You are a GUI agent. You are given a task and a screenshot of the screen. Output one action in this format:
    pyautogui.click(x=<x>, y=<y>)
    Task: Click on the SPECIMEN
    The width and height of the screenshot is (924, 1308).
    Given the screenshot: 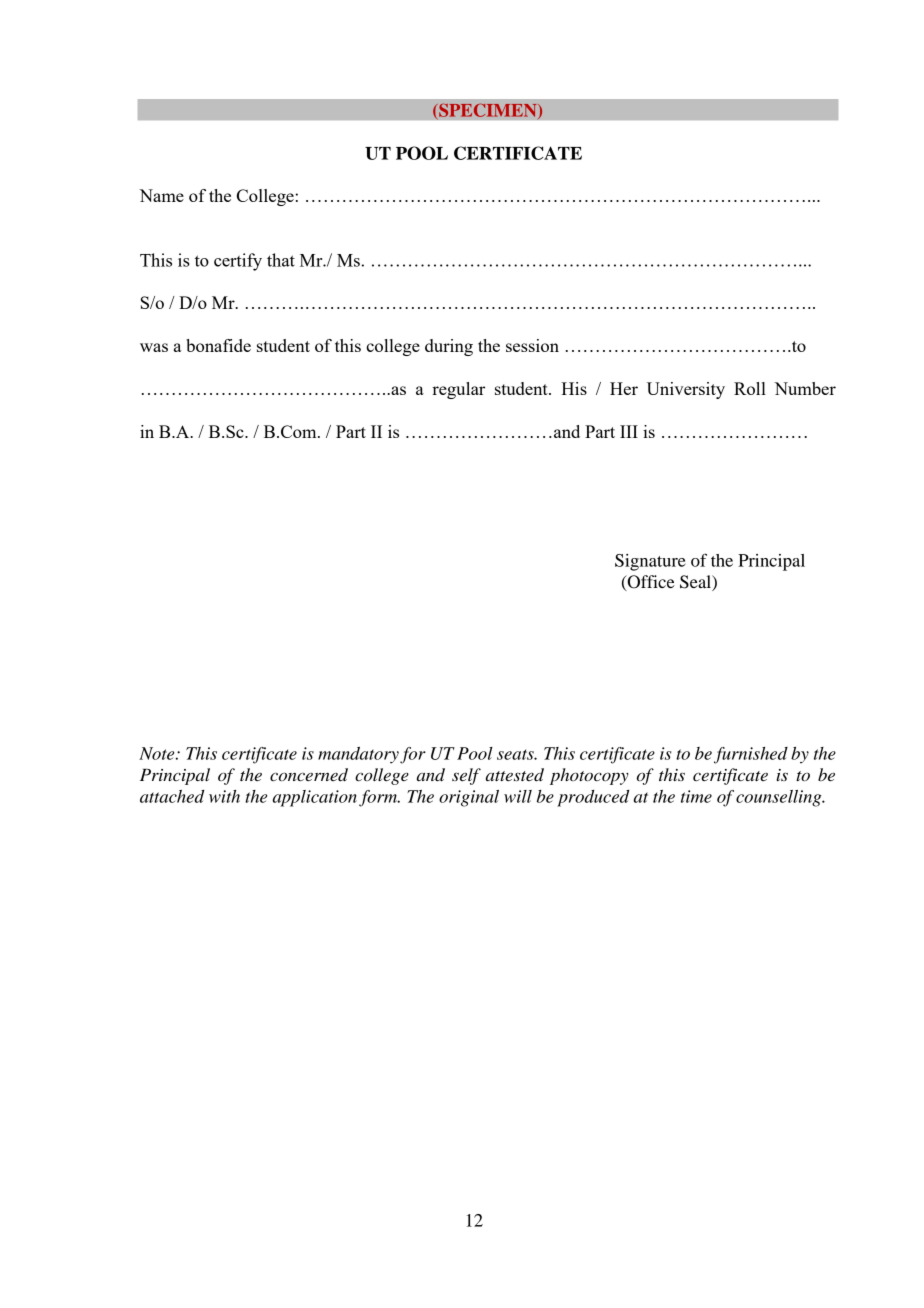 What is the action you would take?
    pyautogui.click(x=488, y=111)
